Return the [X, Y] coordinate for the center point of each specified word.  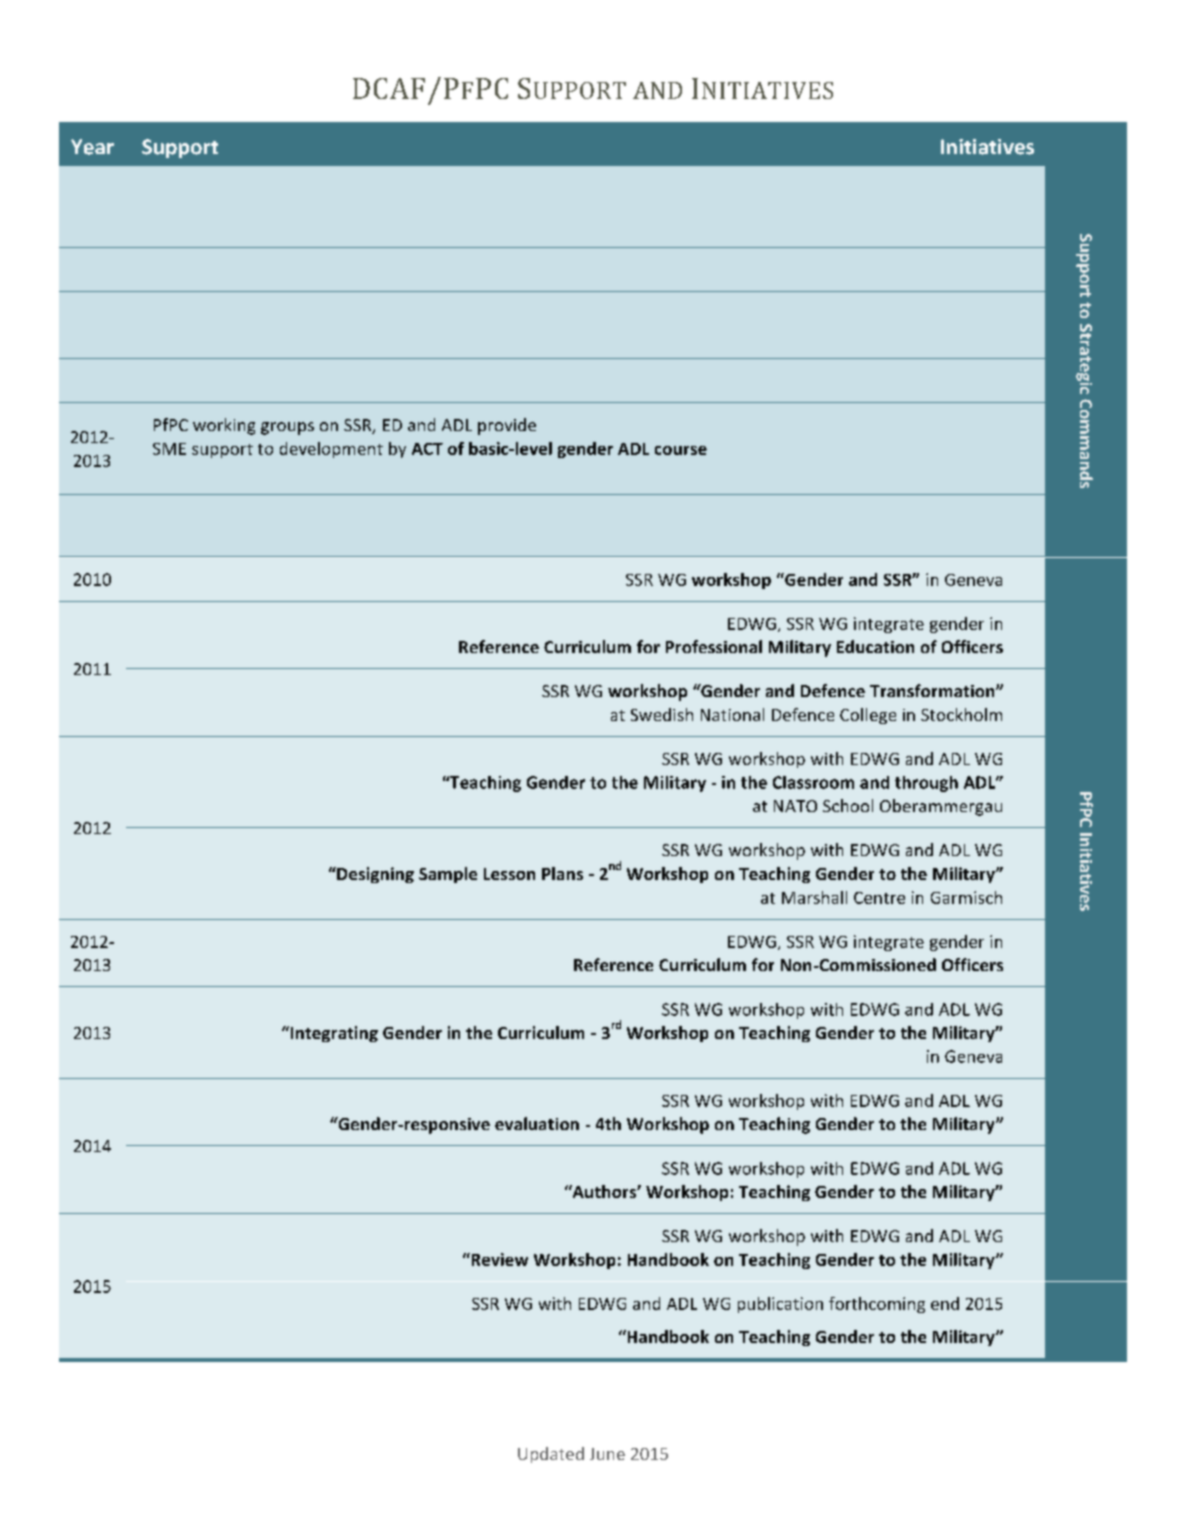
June [607, 1454]
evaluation [537, 1123]
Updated [551, 1455]
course [681, 450]
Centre [879, 898]
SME [169, 449]
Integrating [333, 1034]
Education [875, 646]
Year [92, 147]
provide [507, 426]
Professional [714, 646]
